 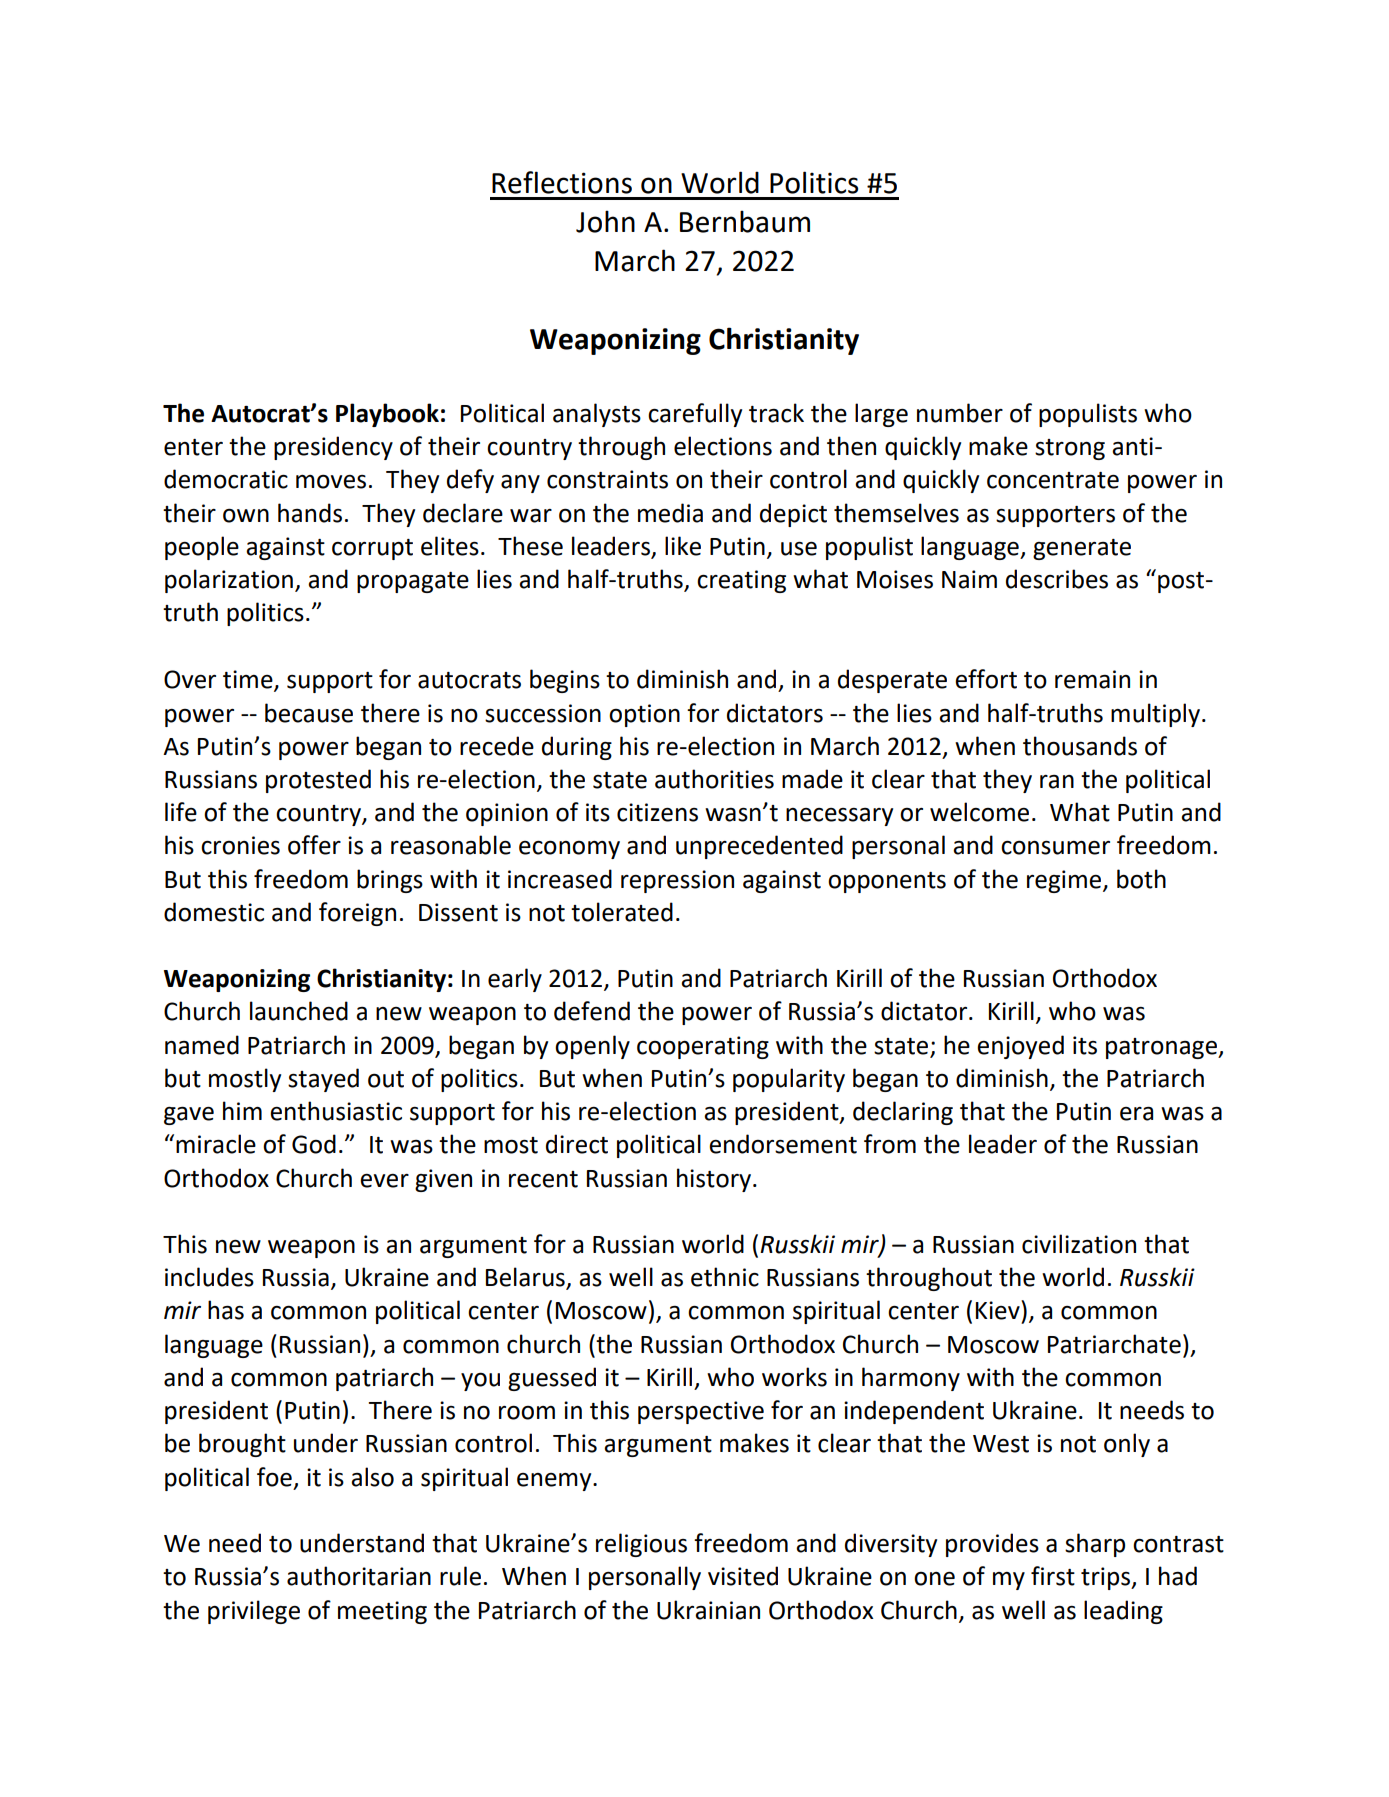 What do you see at coordinates (641, 1545) in the image?
I see `religious` at bounding box center [641, 1545].
